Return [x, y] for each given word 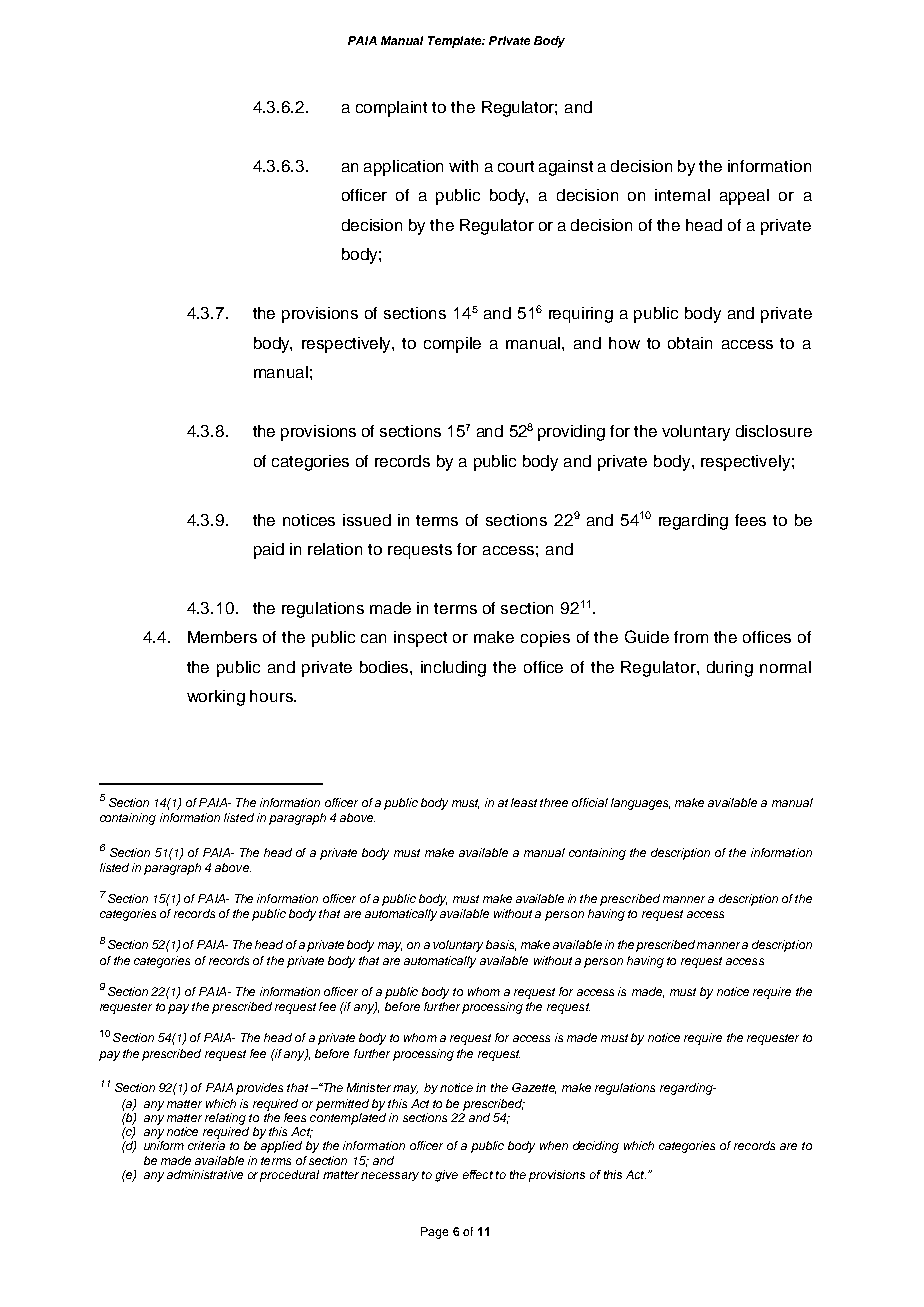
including [453, 669]
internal [682, 195]
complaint [391, 109]
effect [478, 1174]
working [216, 698]
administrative [205, 1174]
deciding [596, 1147]
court [516, 166]
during [730, 669]
